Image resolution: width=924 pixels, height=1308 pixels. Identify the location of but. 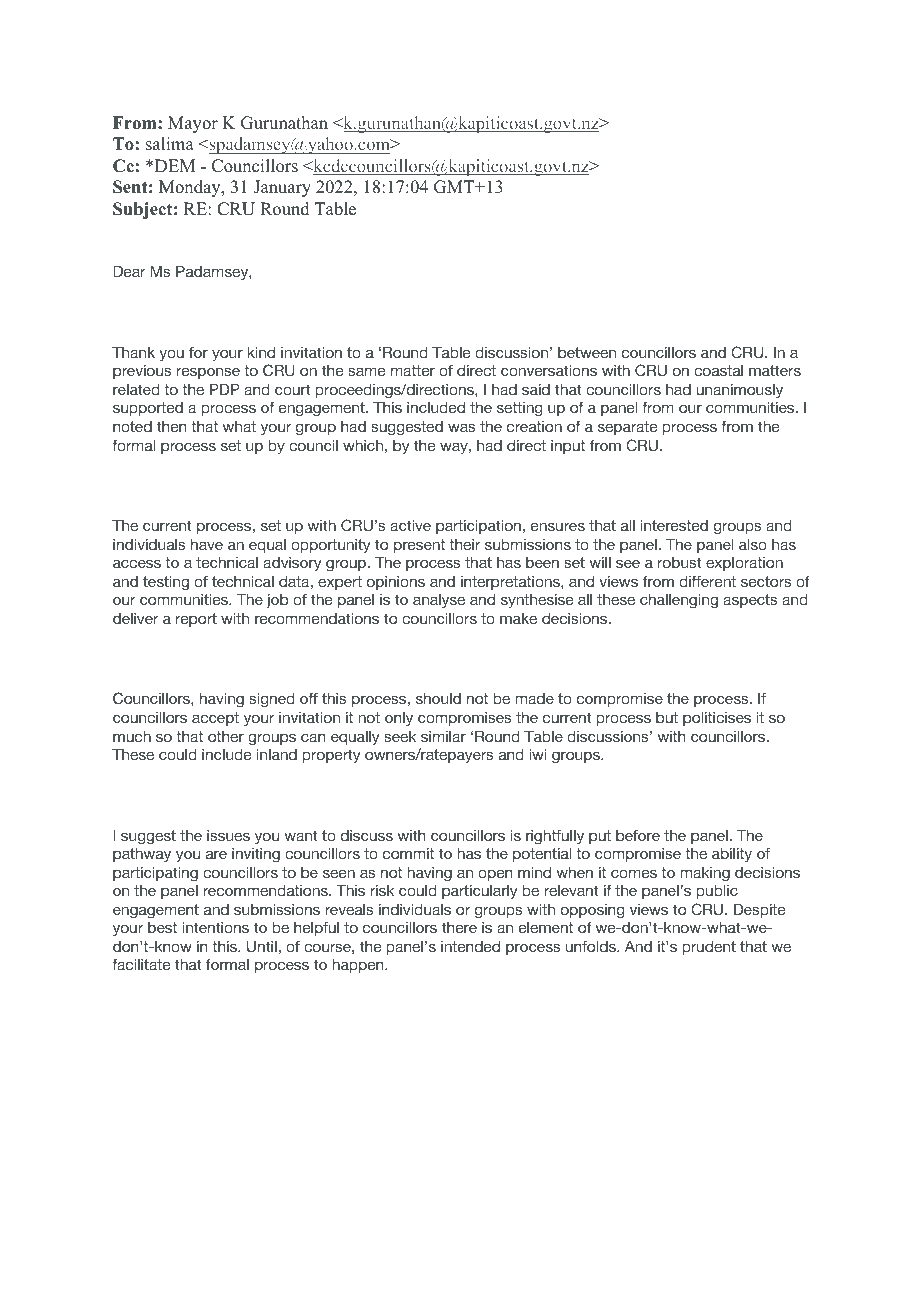
(667, 717).
